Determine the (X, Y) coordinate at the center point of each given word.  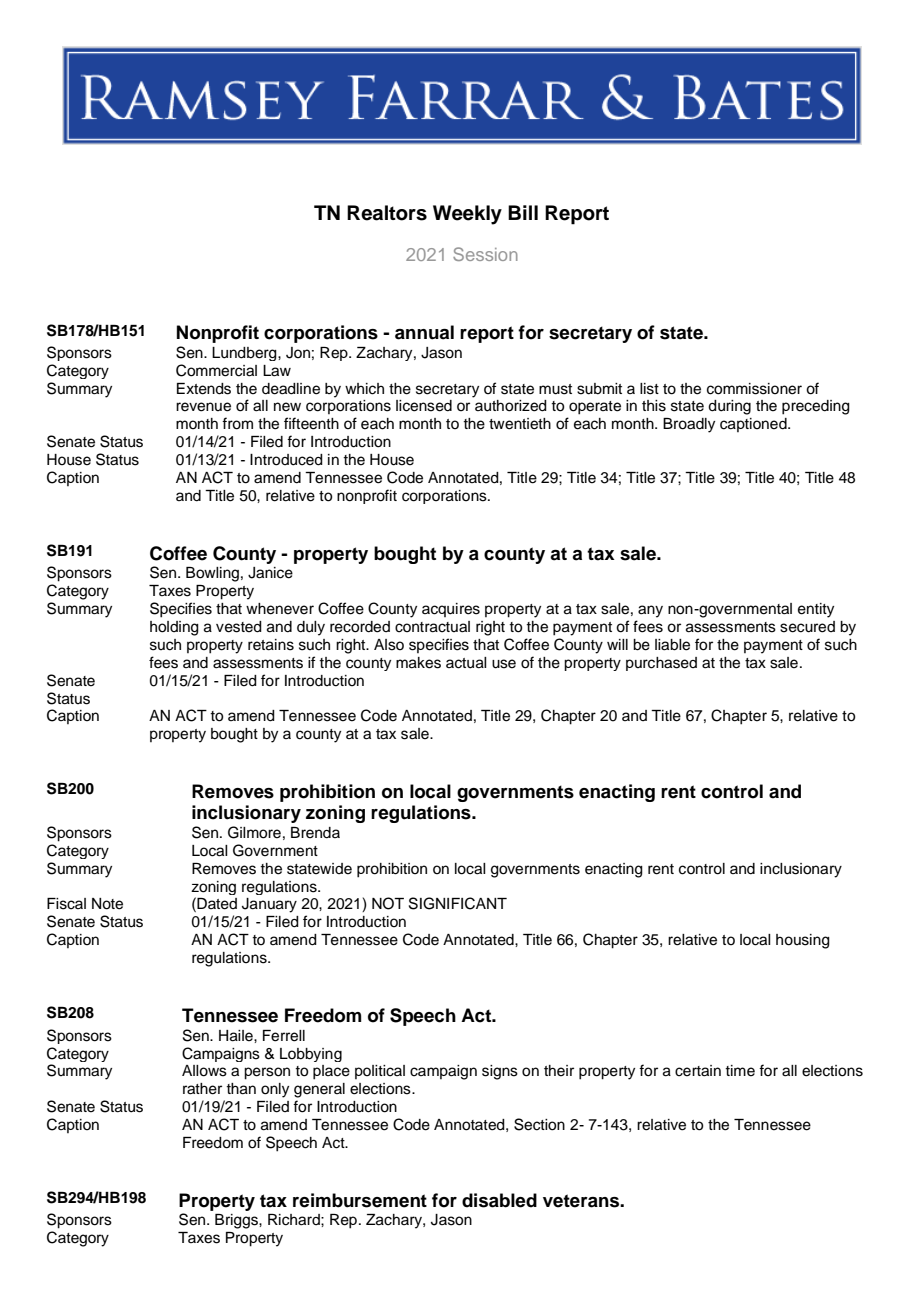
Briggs (237, 1221)
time (740, 1071)
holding (174, 628)
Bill (523, 212)
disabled (499, 1200)
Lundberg (245, 354)
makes (418, 663)
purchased (661, 664)
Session (485, 254)
